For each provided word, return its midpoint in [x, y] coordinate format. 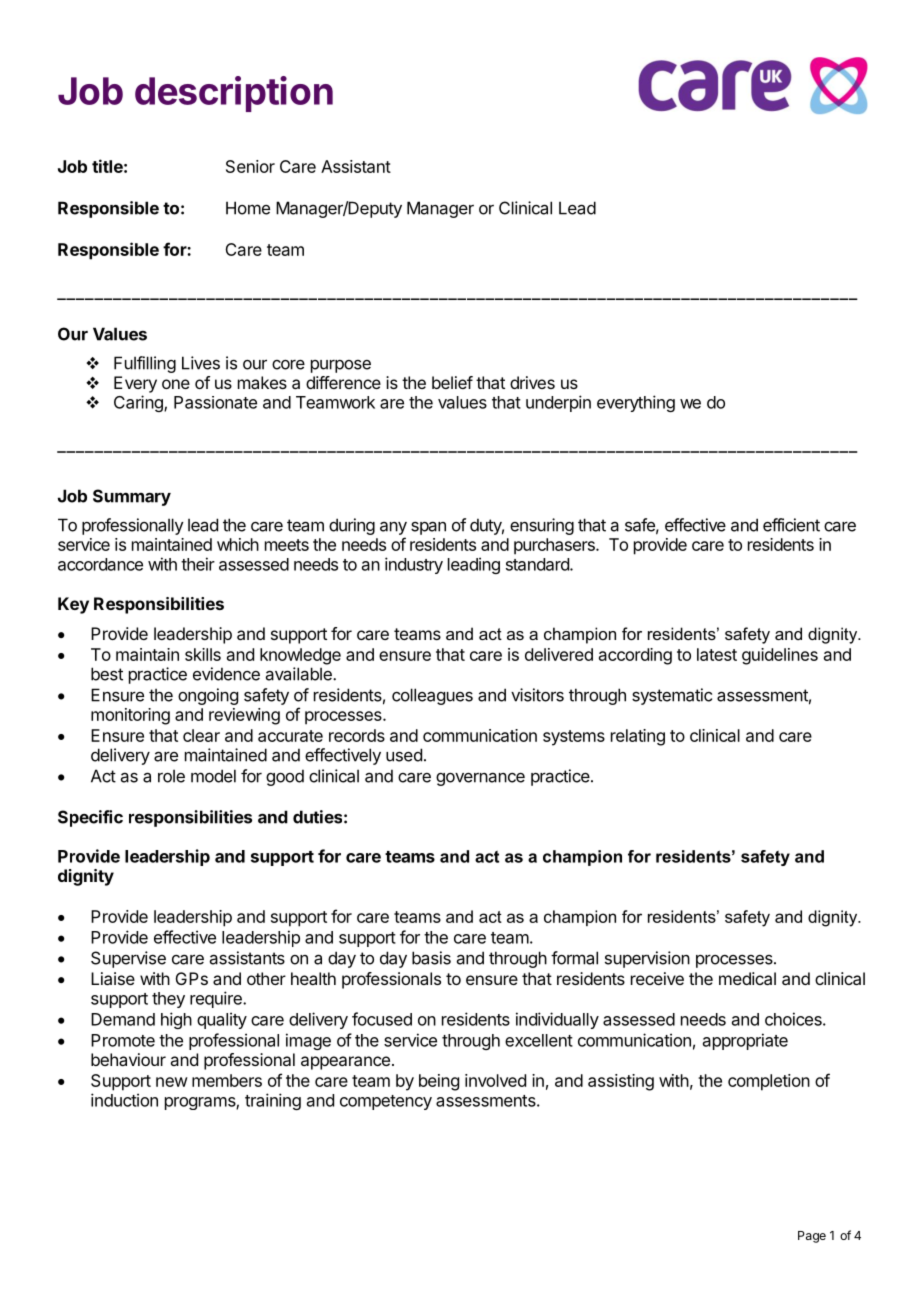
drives [532, 382]
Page [812, 1237]
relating [638, 737]
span [428, 528]
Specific [90, 818]
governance [480, 779]
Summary [132, 497]
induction [124, 1100]
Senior [250, 166]
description [234, 94]
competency [386, 1102]
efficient [791, 525]
